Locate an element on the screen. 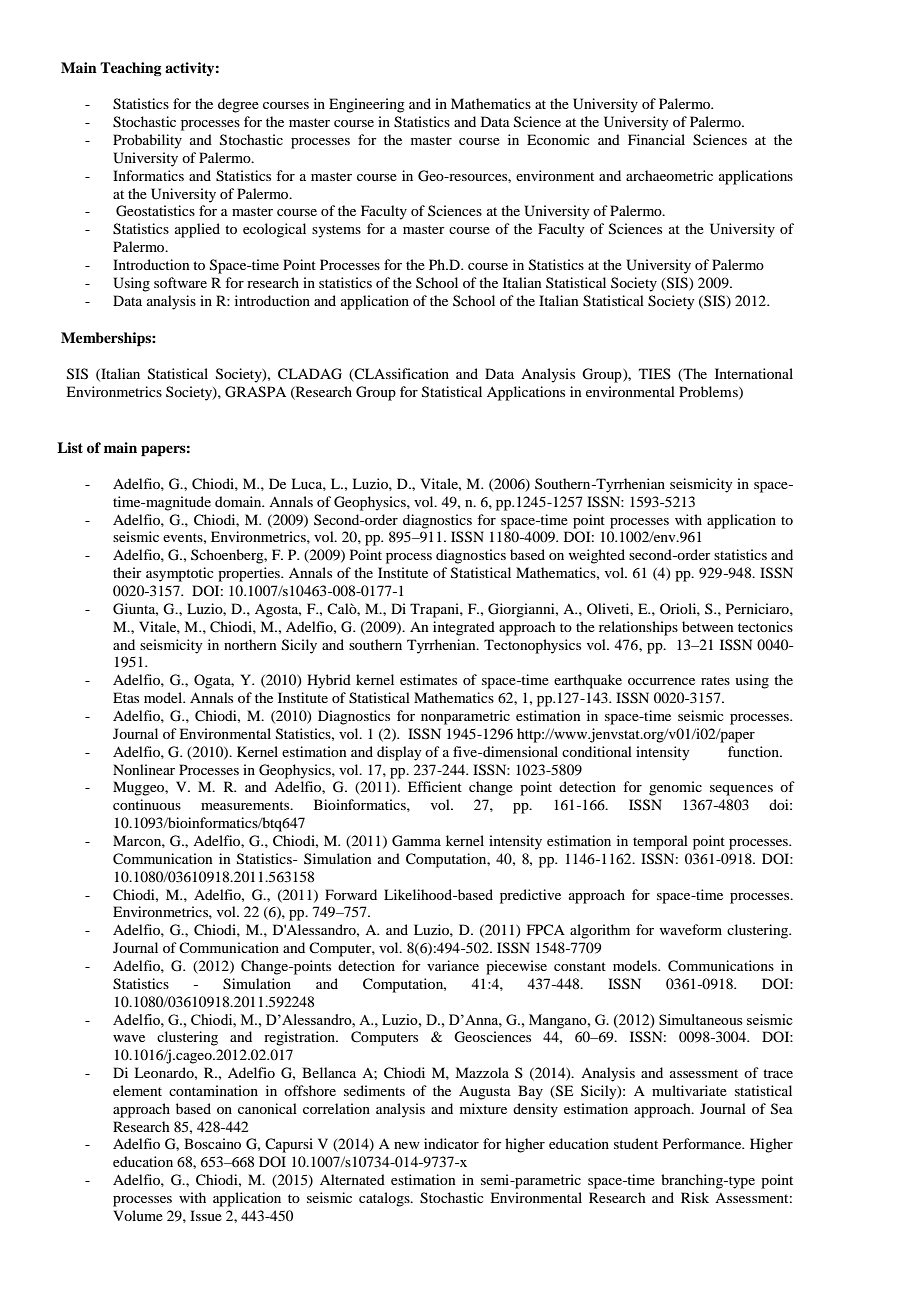  Financial is located at coordinates (656, 139).
